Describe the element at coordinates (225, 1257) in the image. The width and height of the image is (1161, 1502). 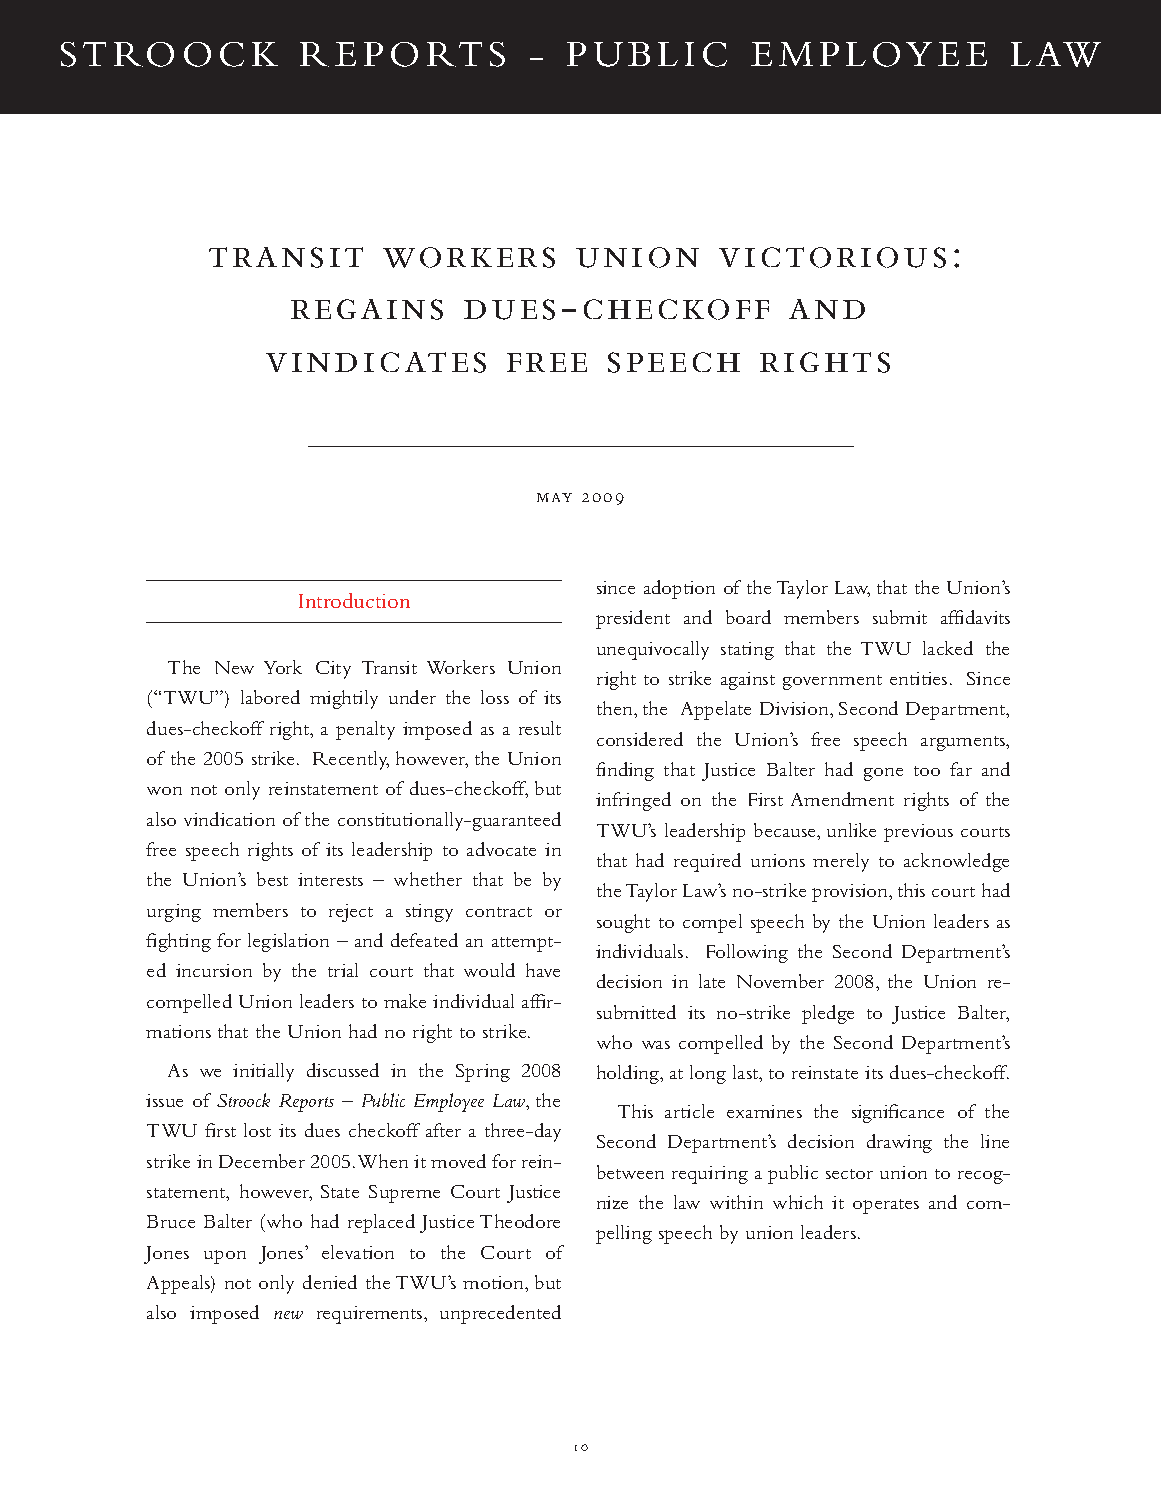
I see `upon` at that location.
